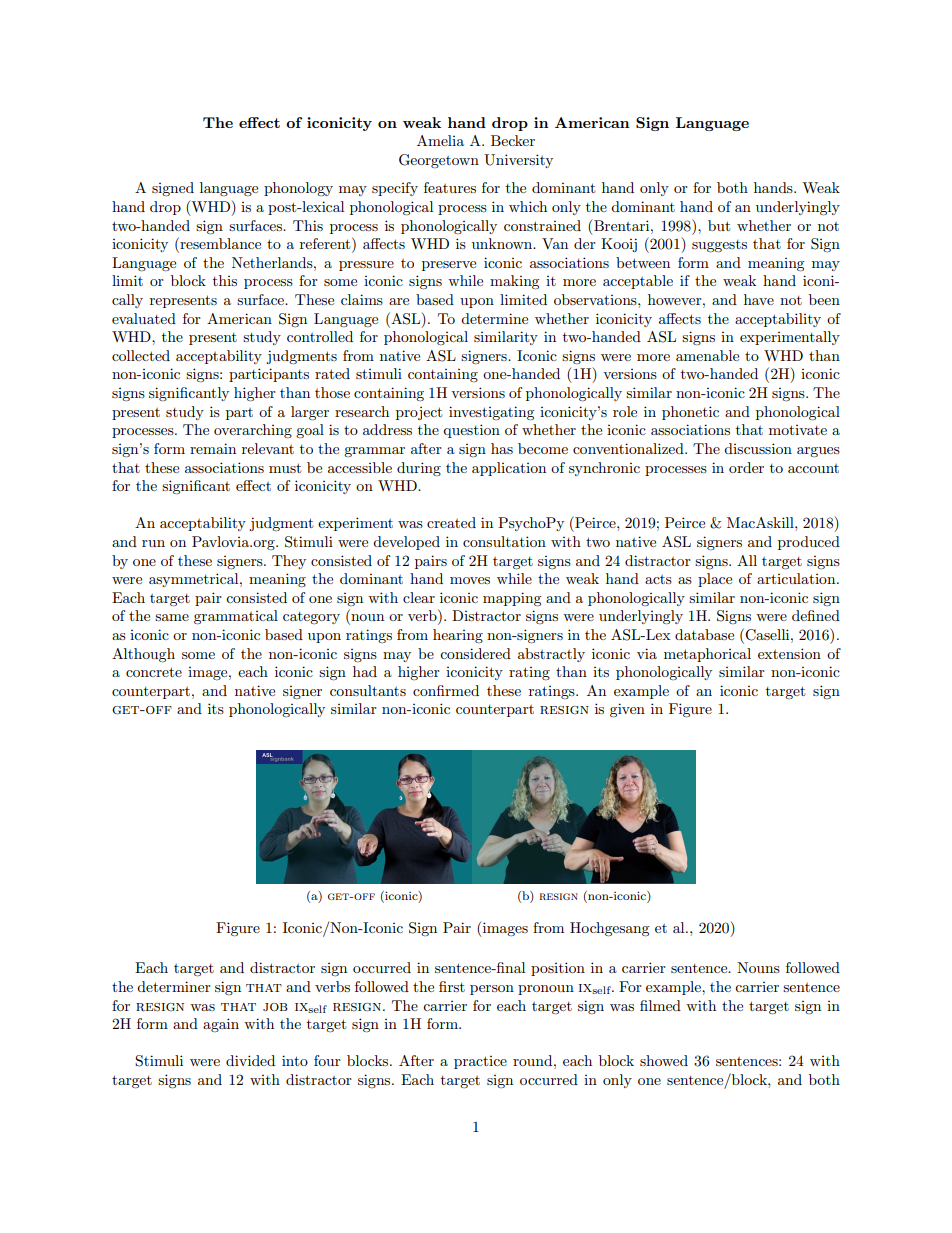  What do you see at coordinates (236, 617) in the image?
I see `grammatical` at bounding box center [236, 617].
